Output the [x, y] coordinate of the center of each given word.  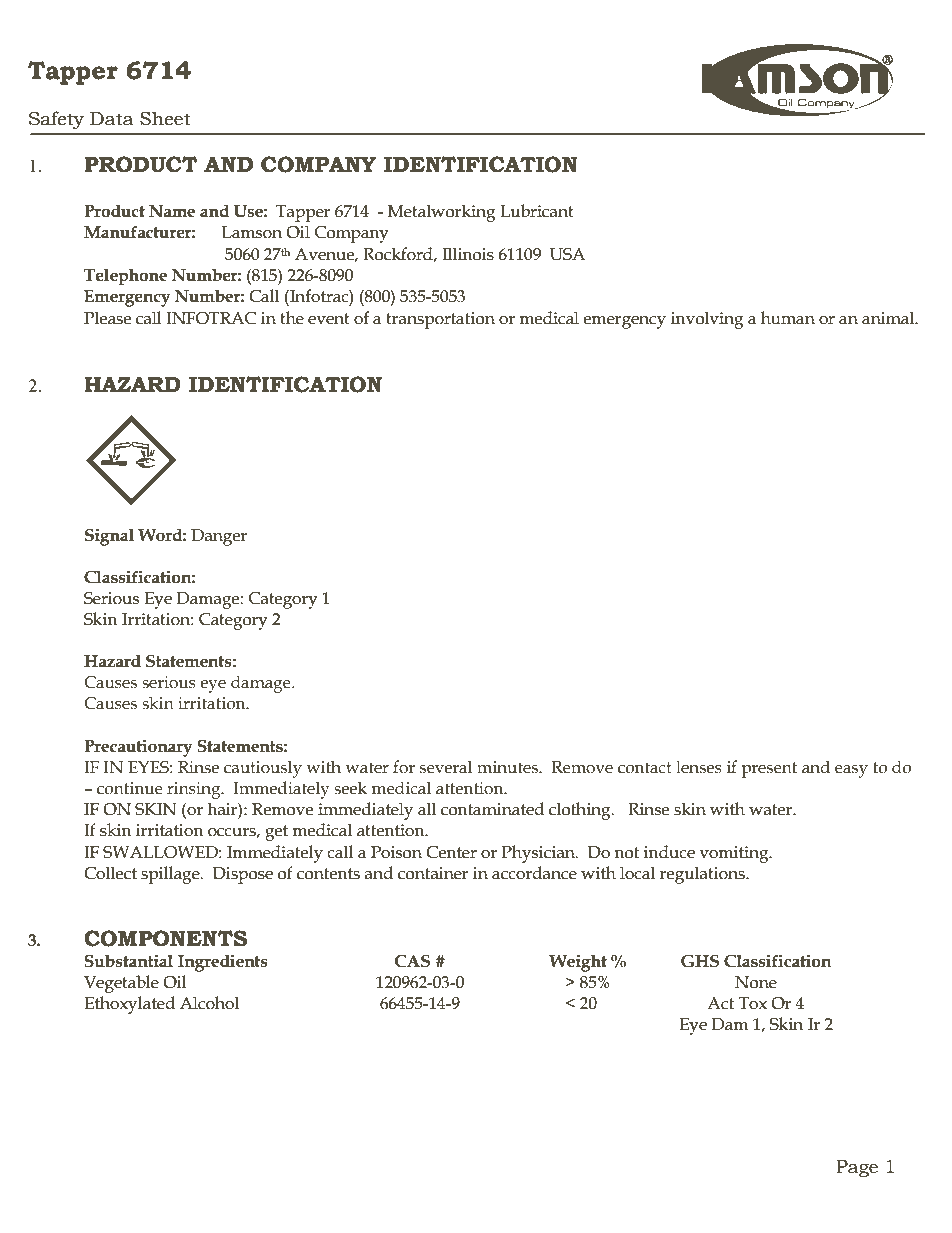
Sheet [165, 118]
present [769, 770]
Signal [109, 537]
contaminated [492, 809]
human [788, 318]
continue [130, 788]
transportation [440, 320]
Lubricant [537, 211]
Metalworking [442, 213]
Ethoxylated [129, 1005]
